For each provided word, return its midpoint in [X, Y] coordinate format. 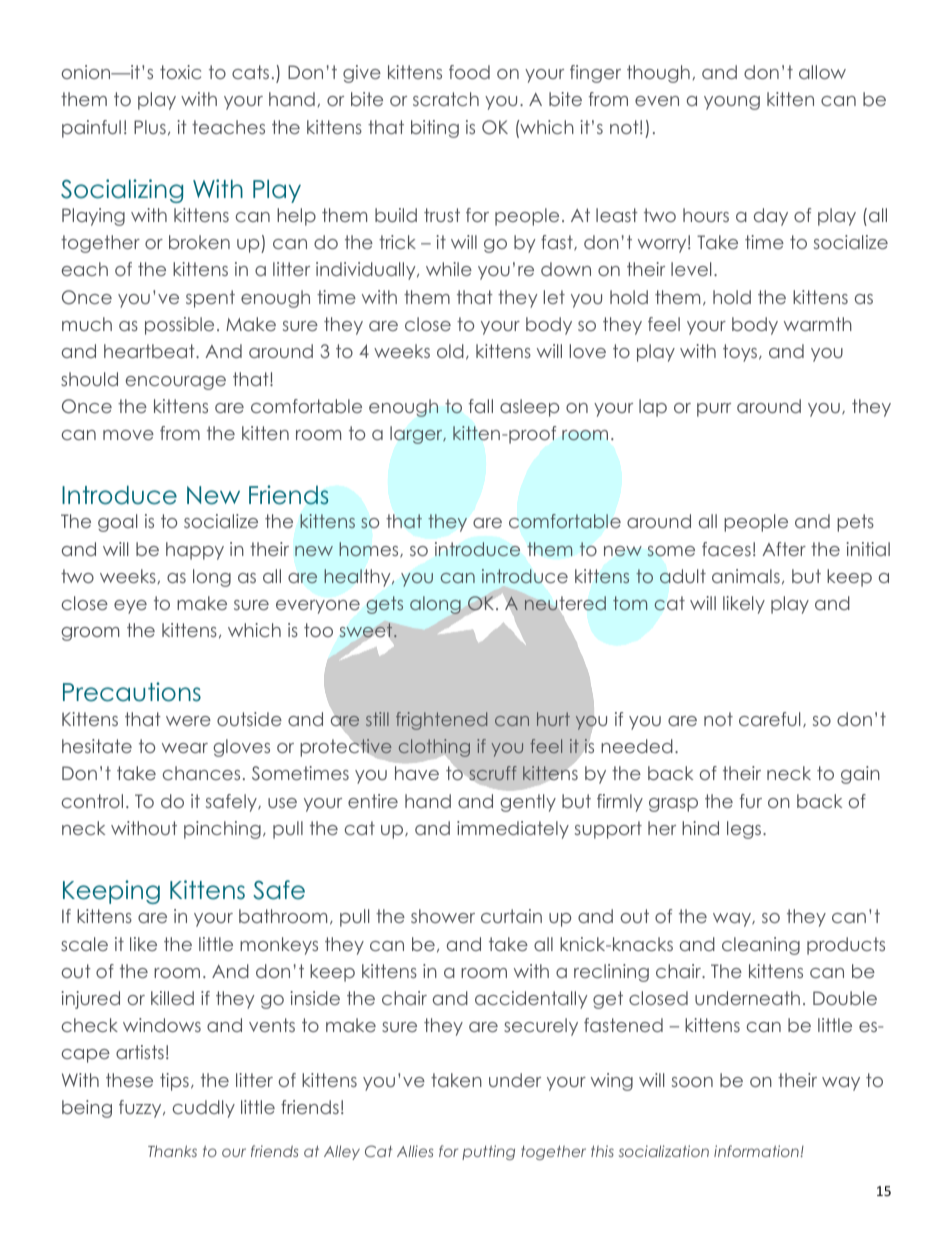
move [128, 435]
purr [714, 410]
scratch [446, 99]
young [732, 103]
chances [201, 773]
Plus [150, 127]
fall [481, 406]
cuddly [204, 1109]
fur [751, 801]
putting [488, 1152]
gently [528, 803]
